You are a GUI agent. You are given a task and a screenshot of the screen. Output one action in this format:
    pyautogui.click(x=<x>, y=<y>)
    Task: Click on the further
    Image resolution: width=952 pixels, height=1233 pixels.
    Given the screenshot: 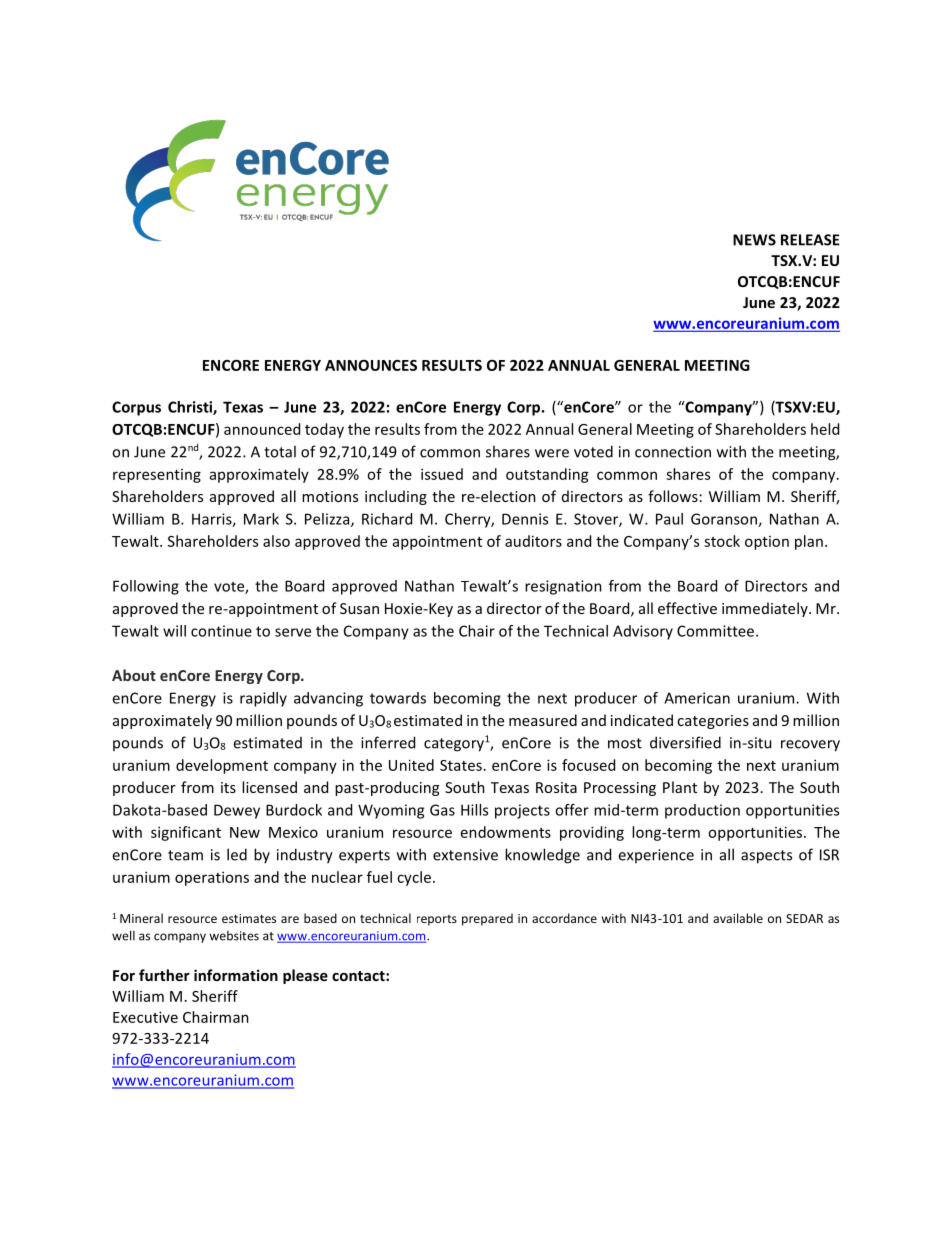 What is the action you would take?
    pyautogui.click(x=164, y=975)
